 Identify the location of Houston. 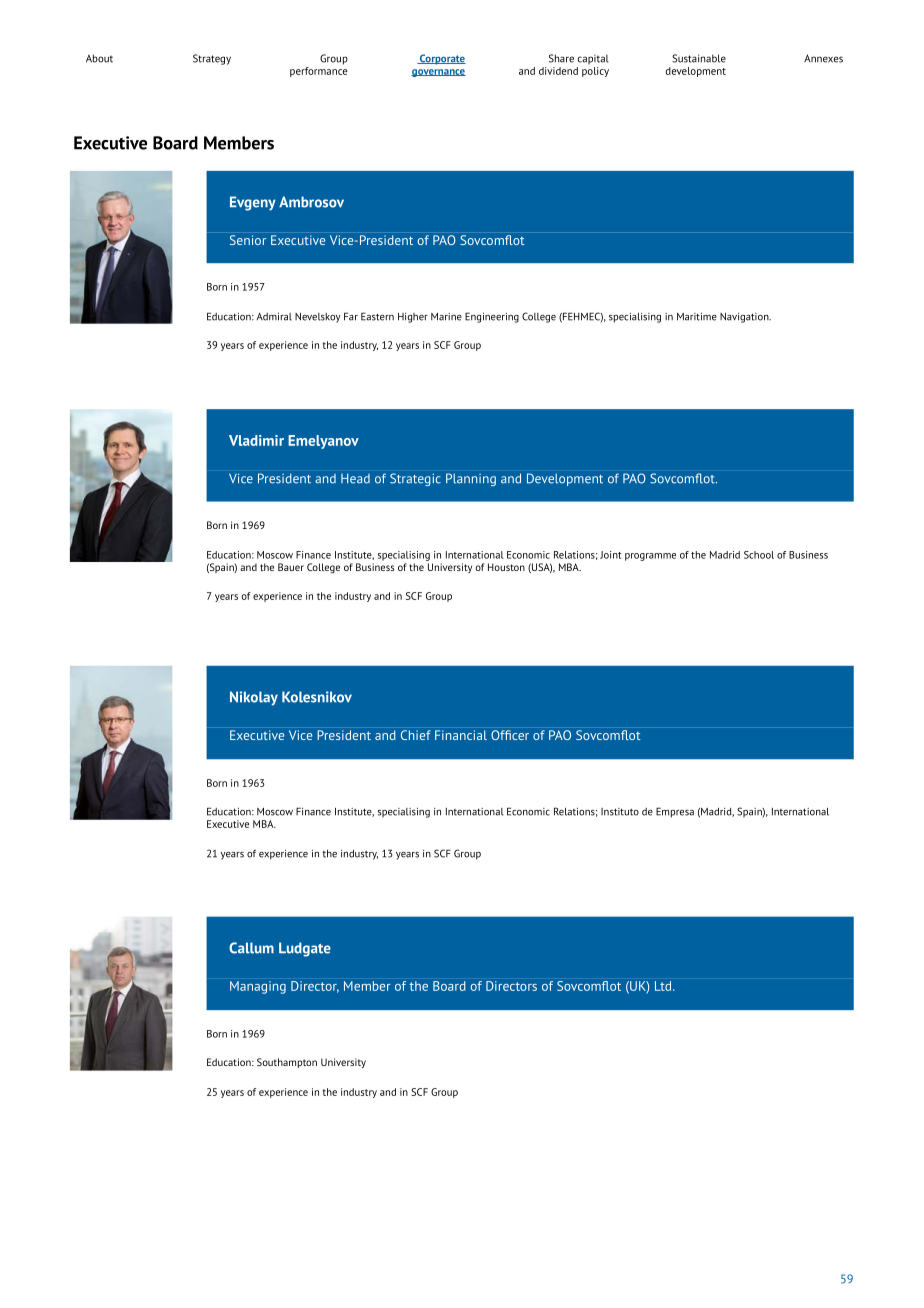
(506, 567).
